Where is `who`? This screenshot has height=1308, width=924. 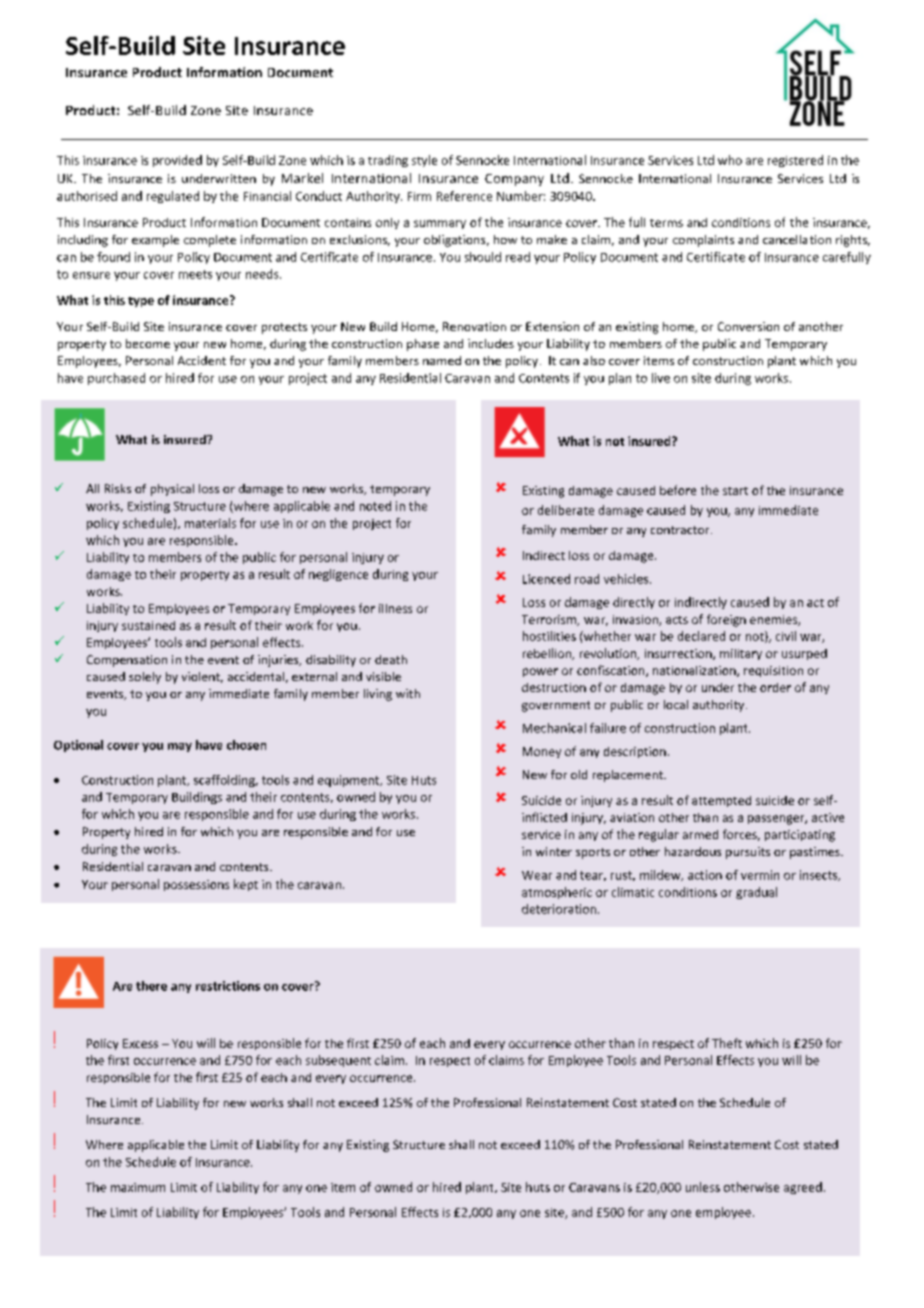 who is located at coordinates (730, 160).
